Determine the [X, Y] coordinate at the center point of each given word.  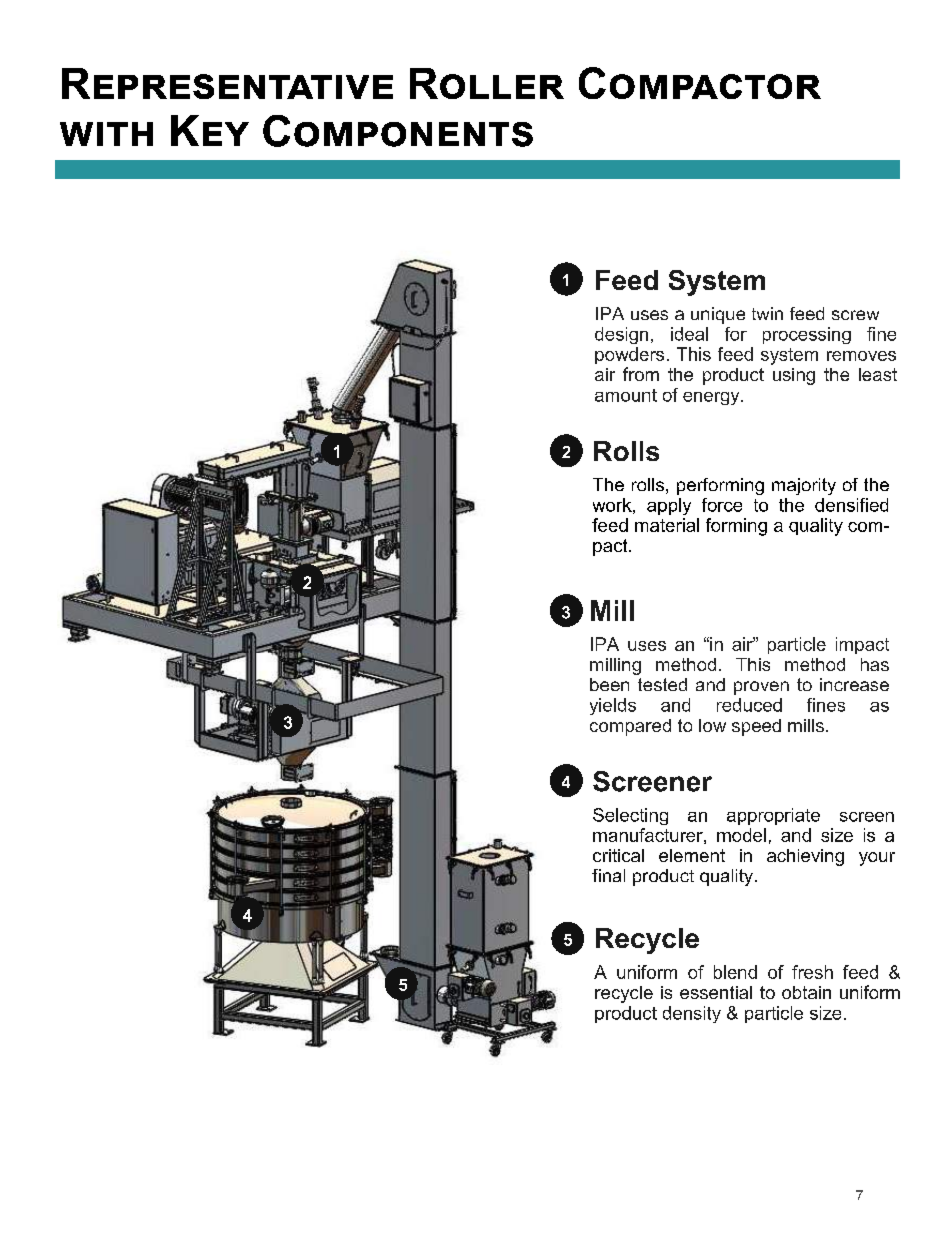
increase [854, 684]
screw [855, 315]
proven [761, 688]
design [621, 335]
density [692, 1014]
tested [662, 684]
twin [767, 313]
